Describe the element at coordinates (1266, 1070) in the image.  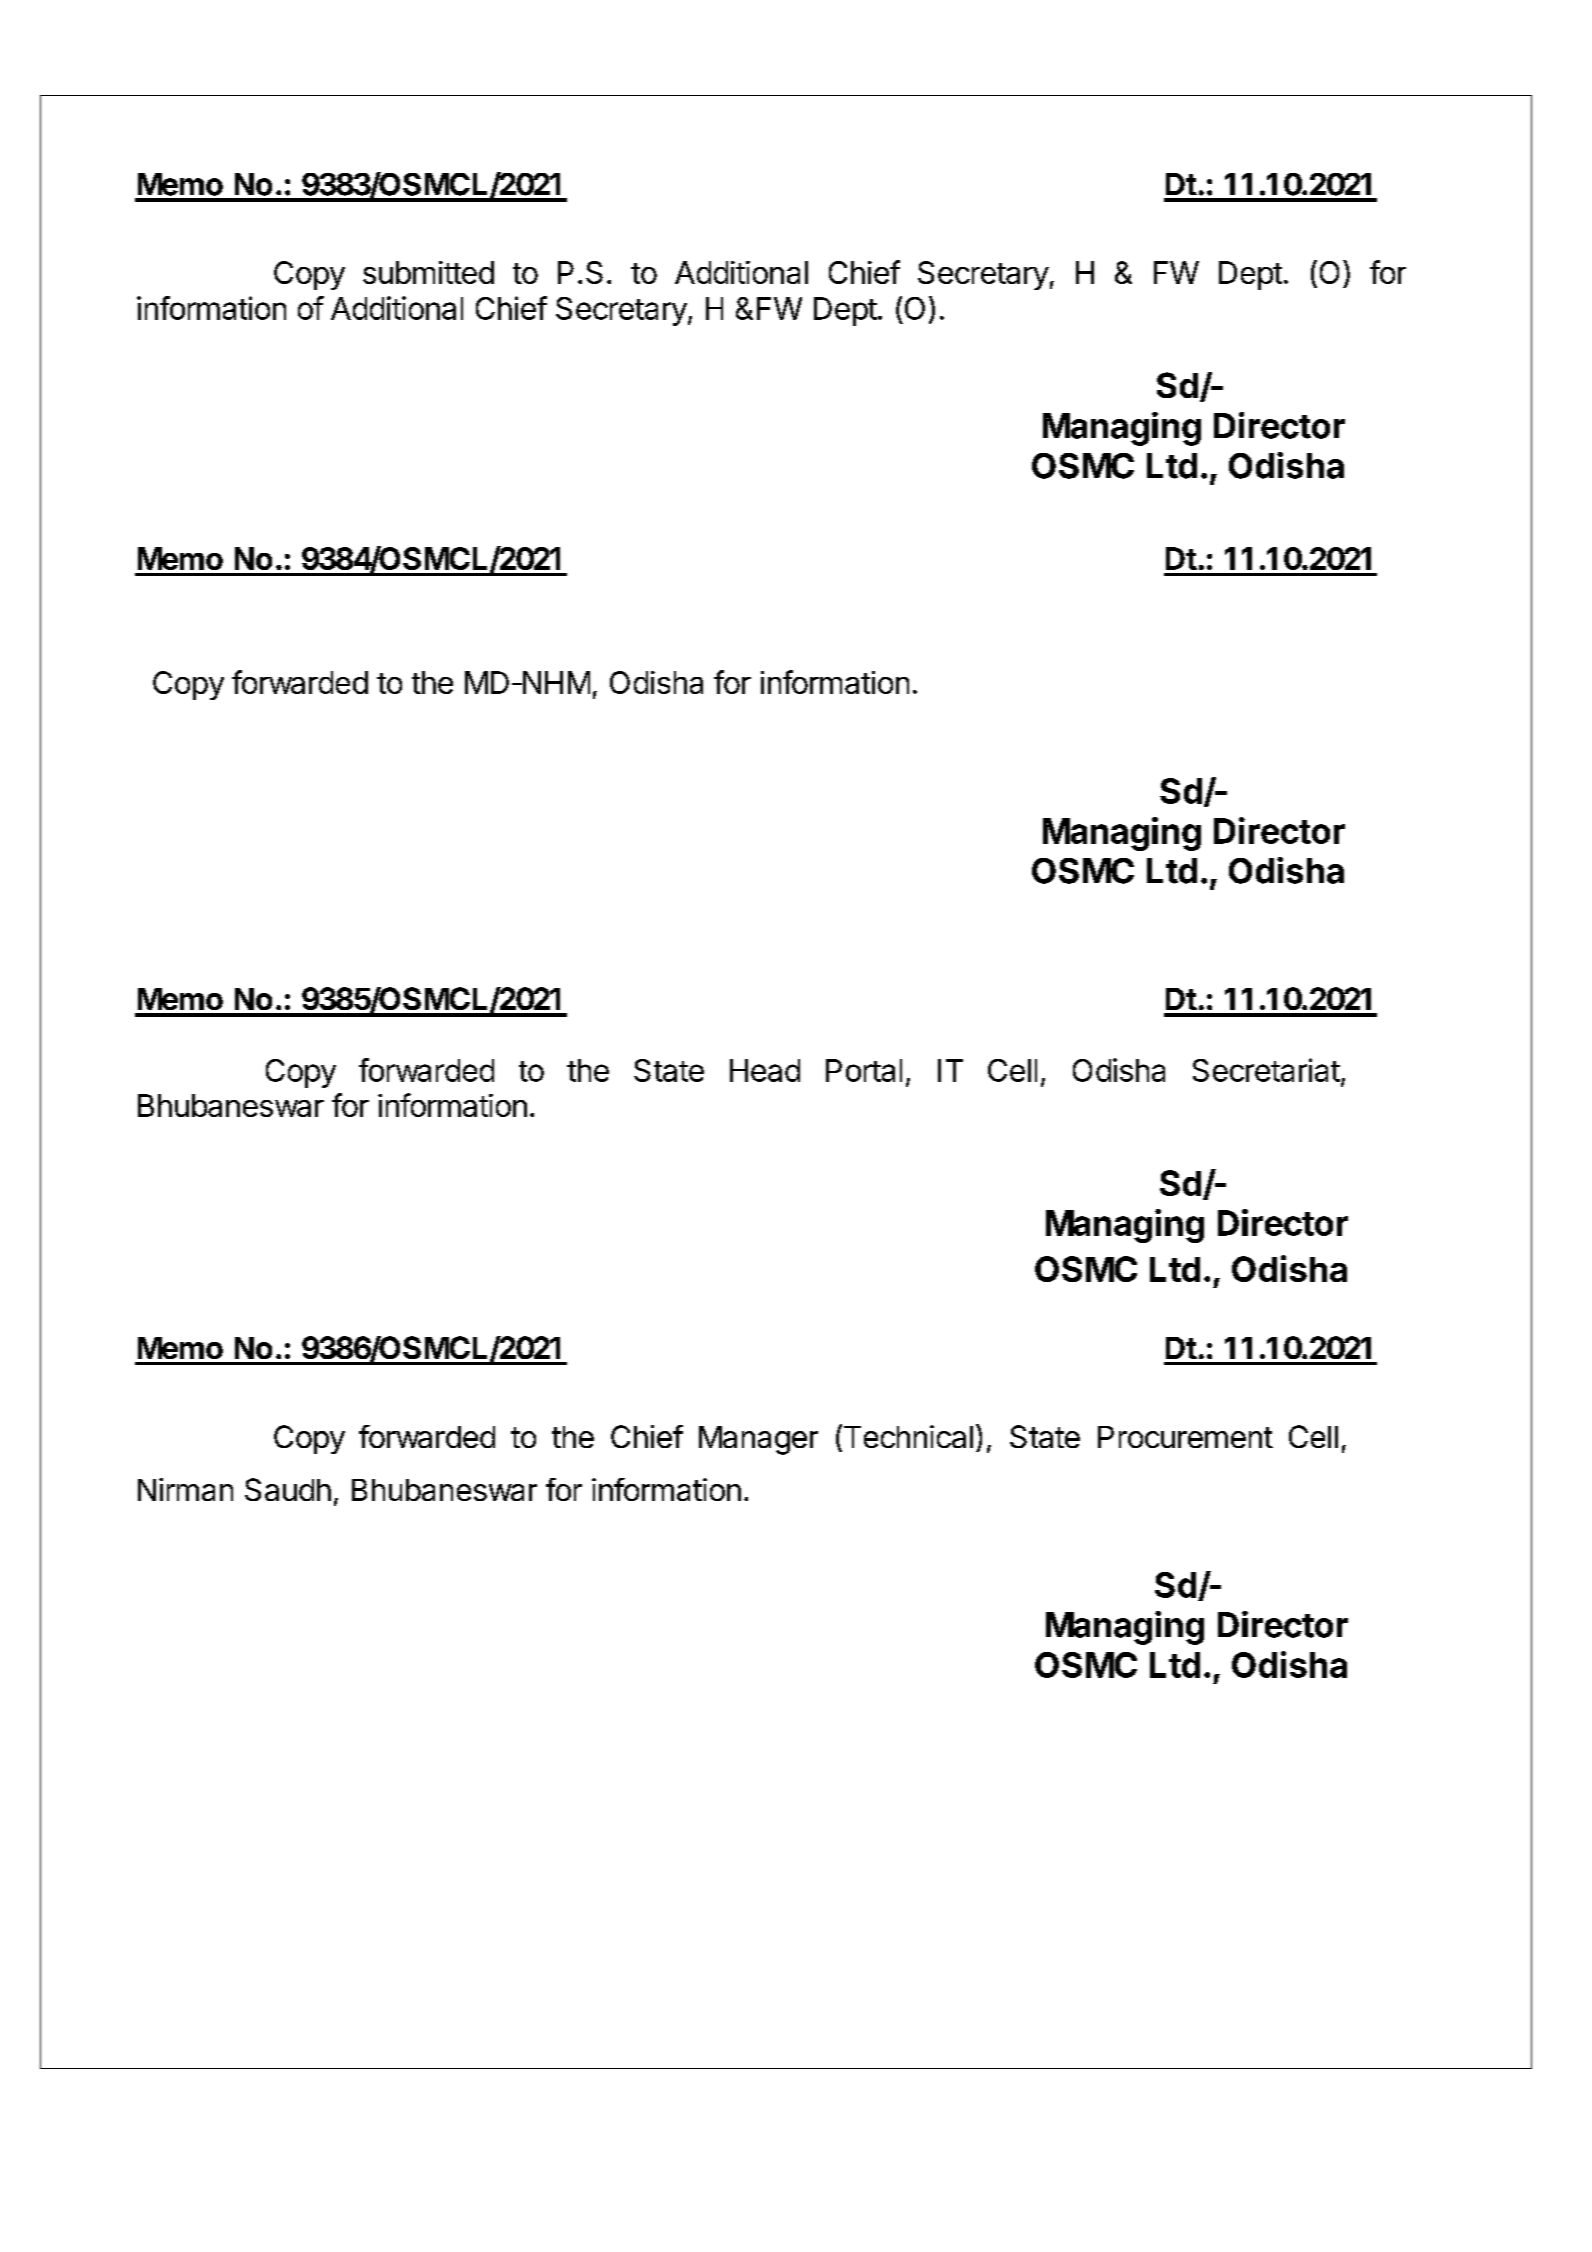
I see `Secretariat` at that location.
